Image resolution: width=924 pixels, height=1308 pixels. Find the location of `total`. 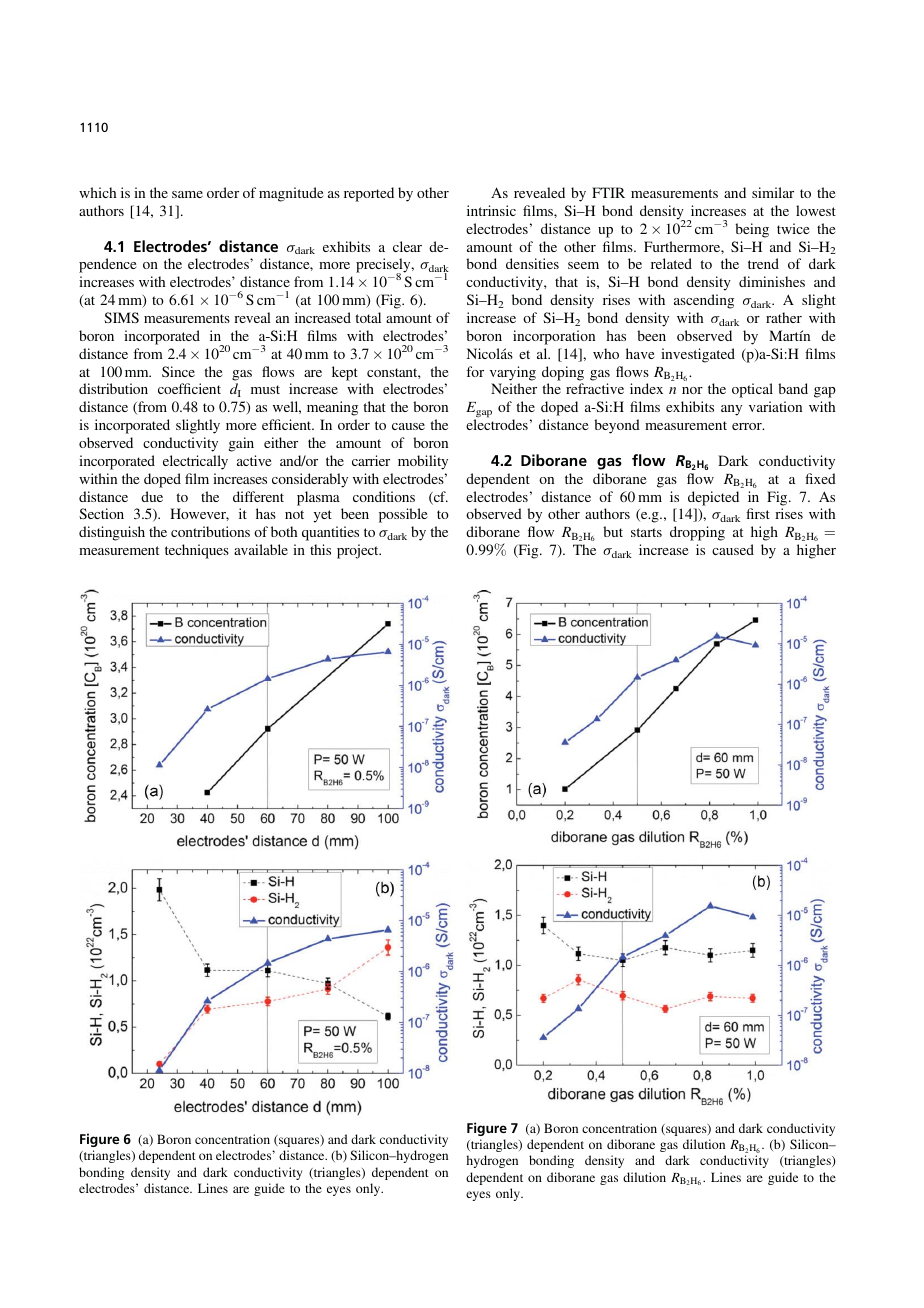

total is located at coordinates (368, 317).
